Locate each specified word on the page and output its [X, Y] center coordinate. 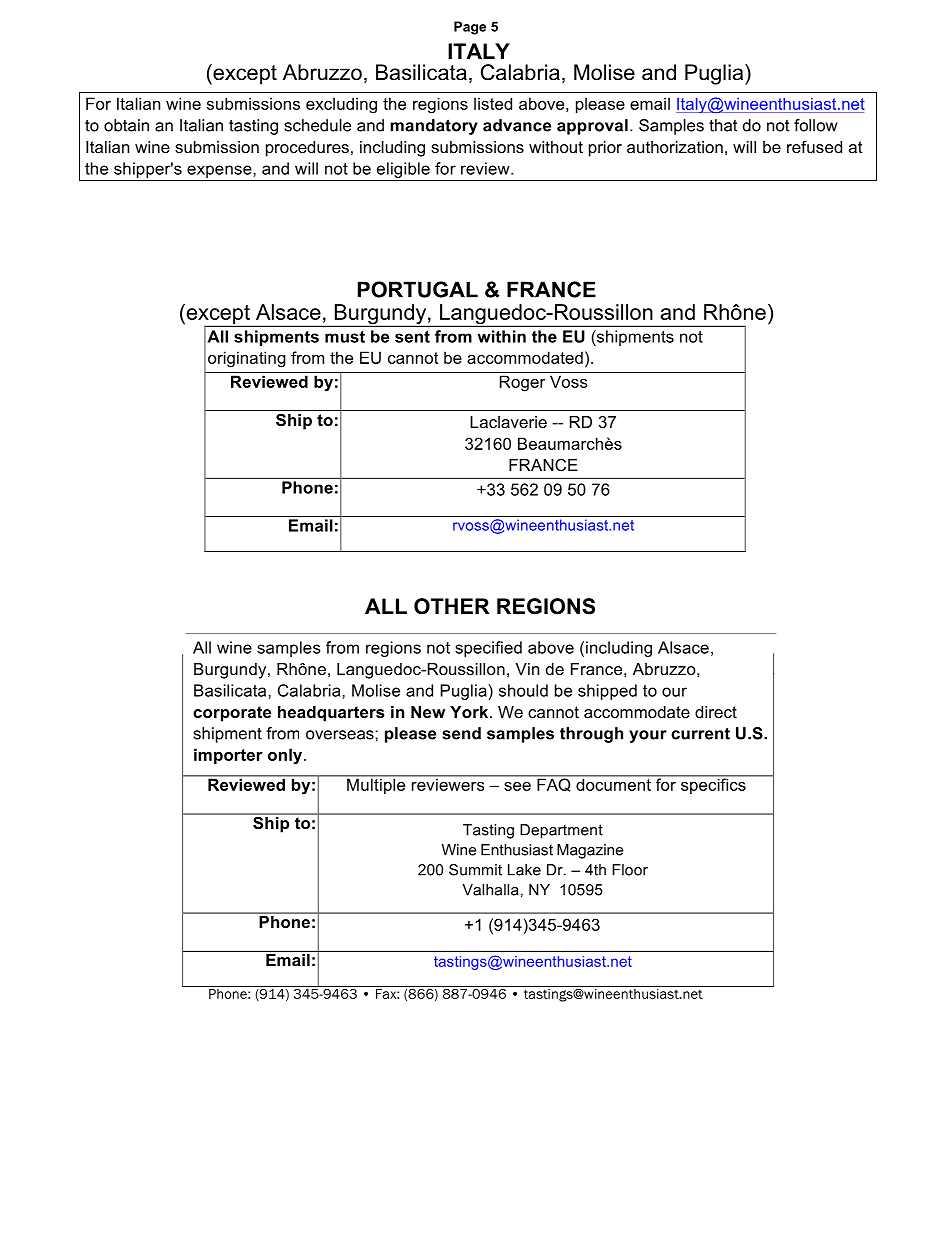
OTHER [452, 606]
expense [220, 171]
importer [228, 756]
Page [470, 28]
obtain [126, 125]
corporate [232, 714]
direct [716, 712]
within [501, 336]
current [700, 733]
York [470, 712]
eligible [403, 170]
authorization [675, 147]
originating [247, 359]
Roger [522, 383]
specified [488, 649]
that [723, 125]
